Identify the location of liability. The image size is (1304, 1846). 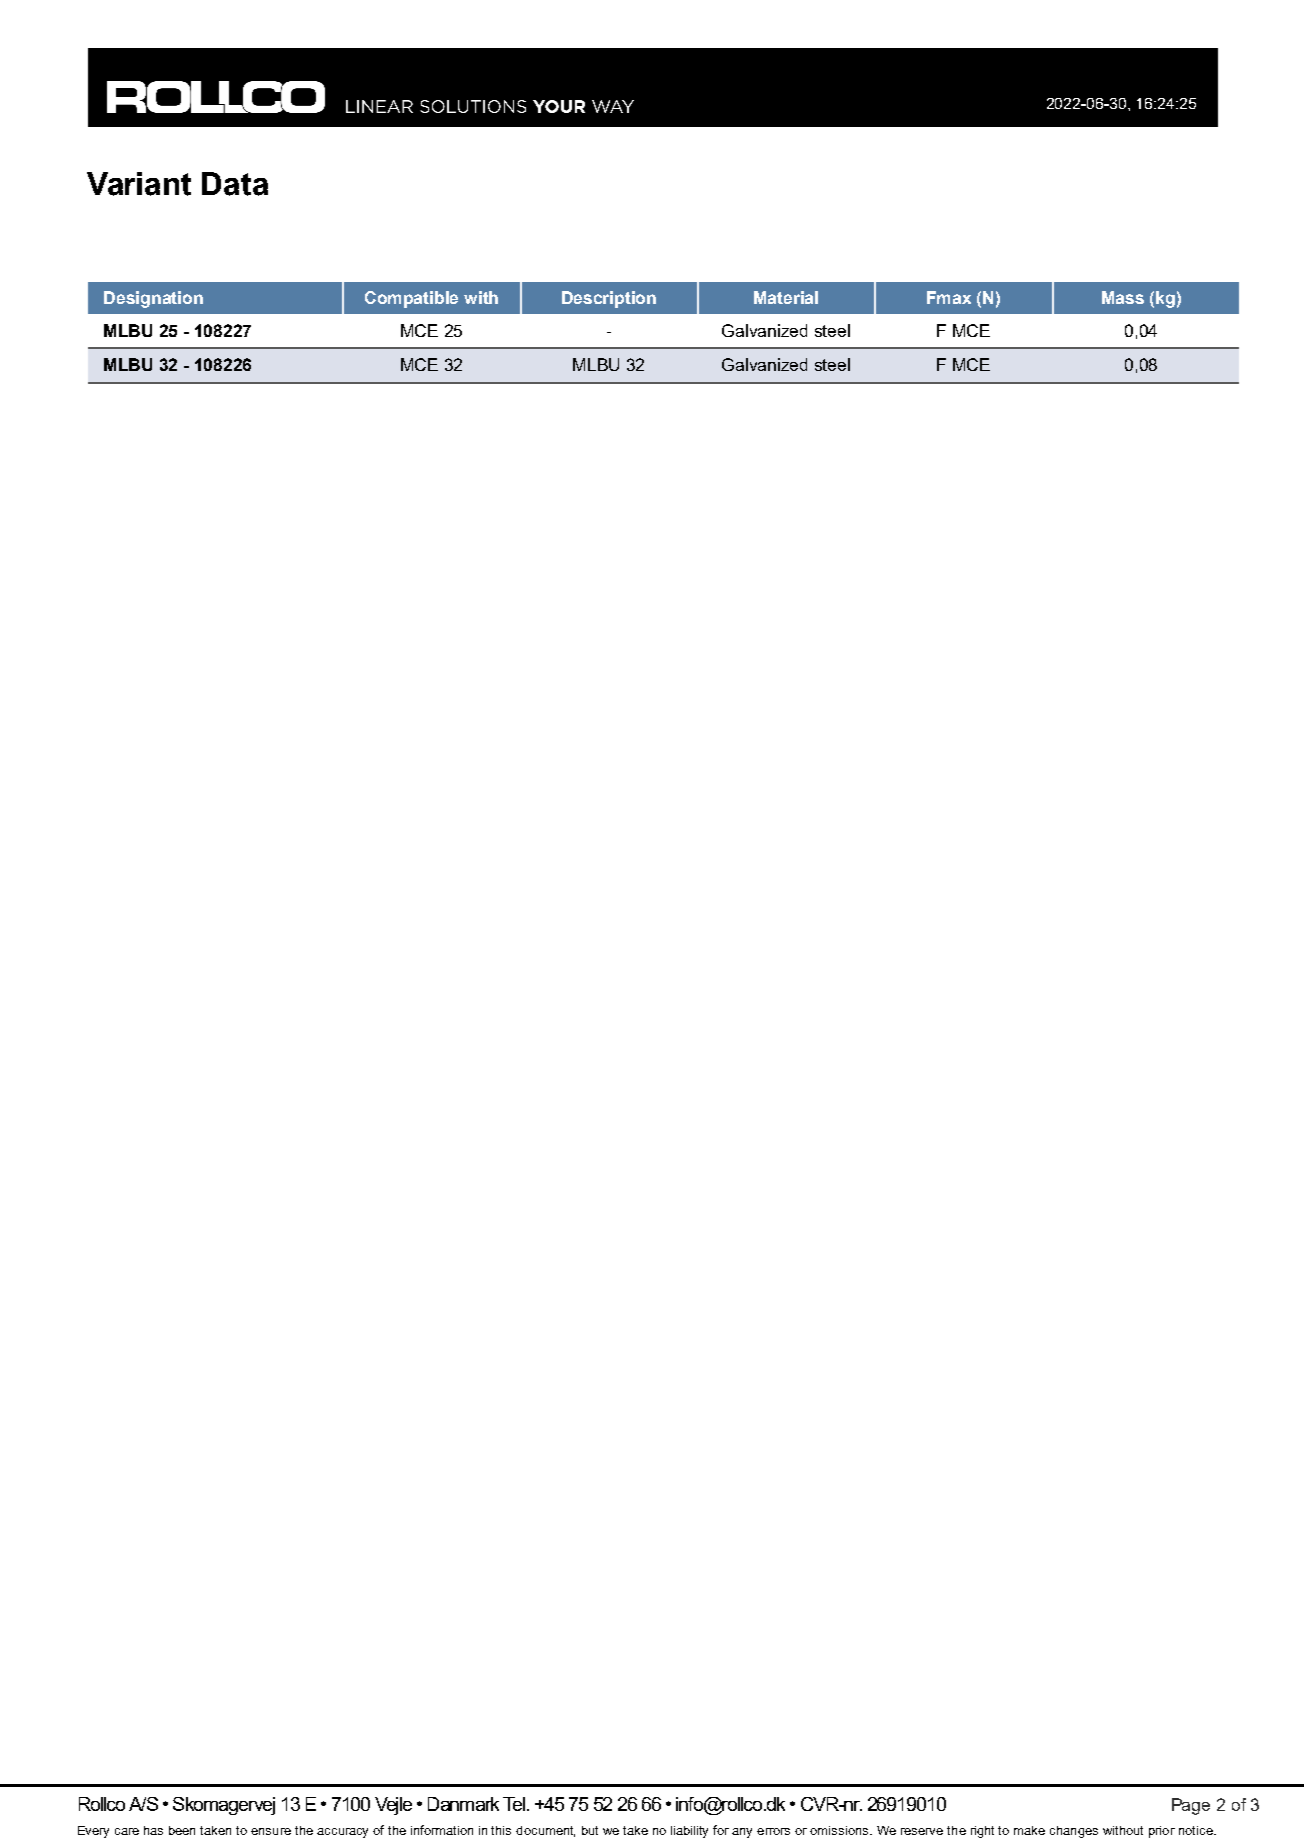
(689, 1832).
